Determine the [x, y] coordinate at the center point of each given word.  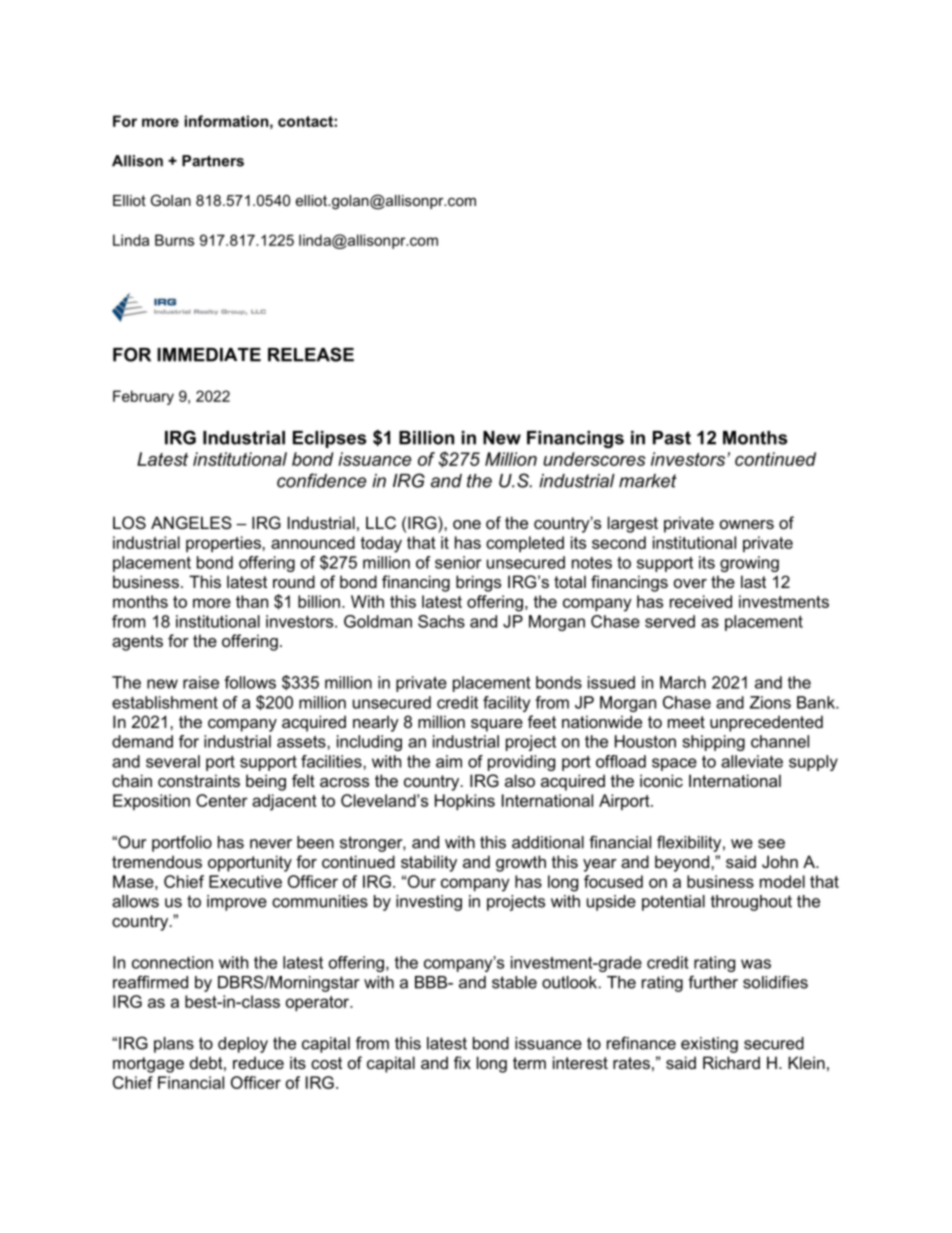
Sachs [441, 621]
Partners [213, 161]
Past [672, 438]
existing [709, 1045]
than [252, 601]
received [701, 601]
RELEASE [311, 354]
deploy [243, 1045]
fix [462, 1062]
